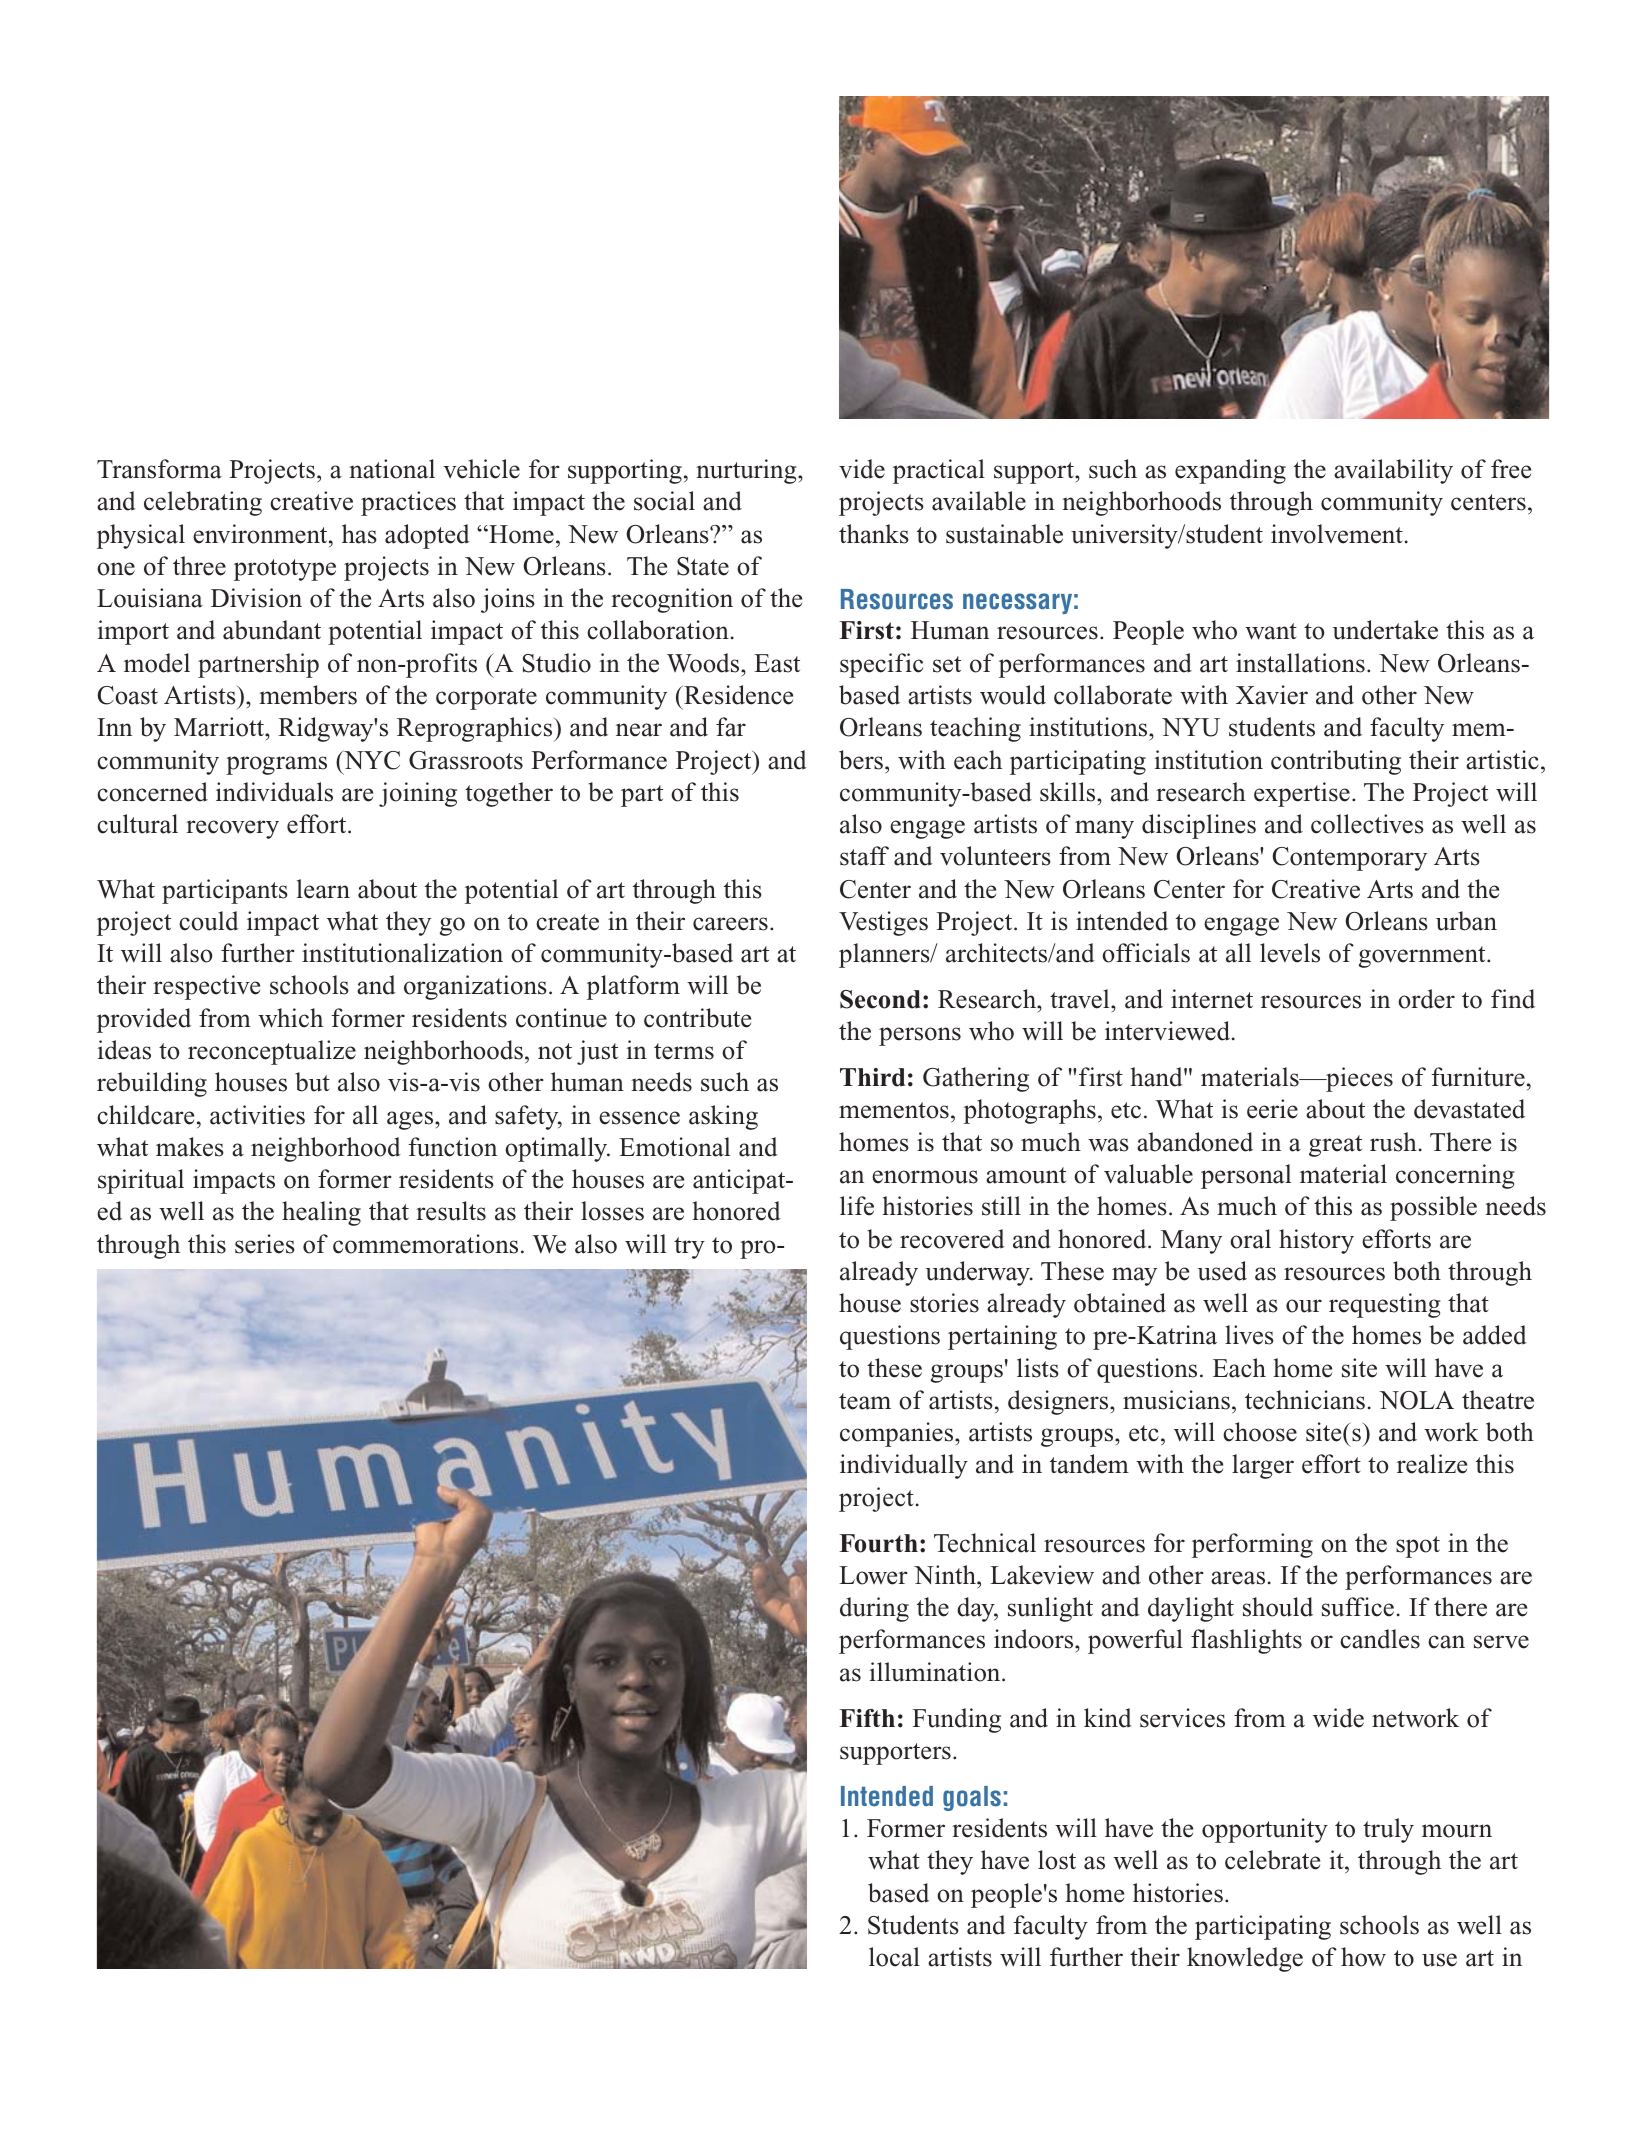 Image resolution: width=1646 pixels, height=2130 pixels. What do you see at coordinates (1057, 1860) in the document?
I see `lost` at bounding box center [1057, 1860].
